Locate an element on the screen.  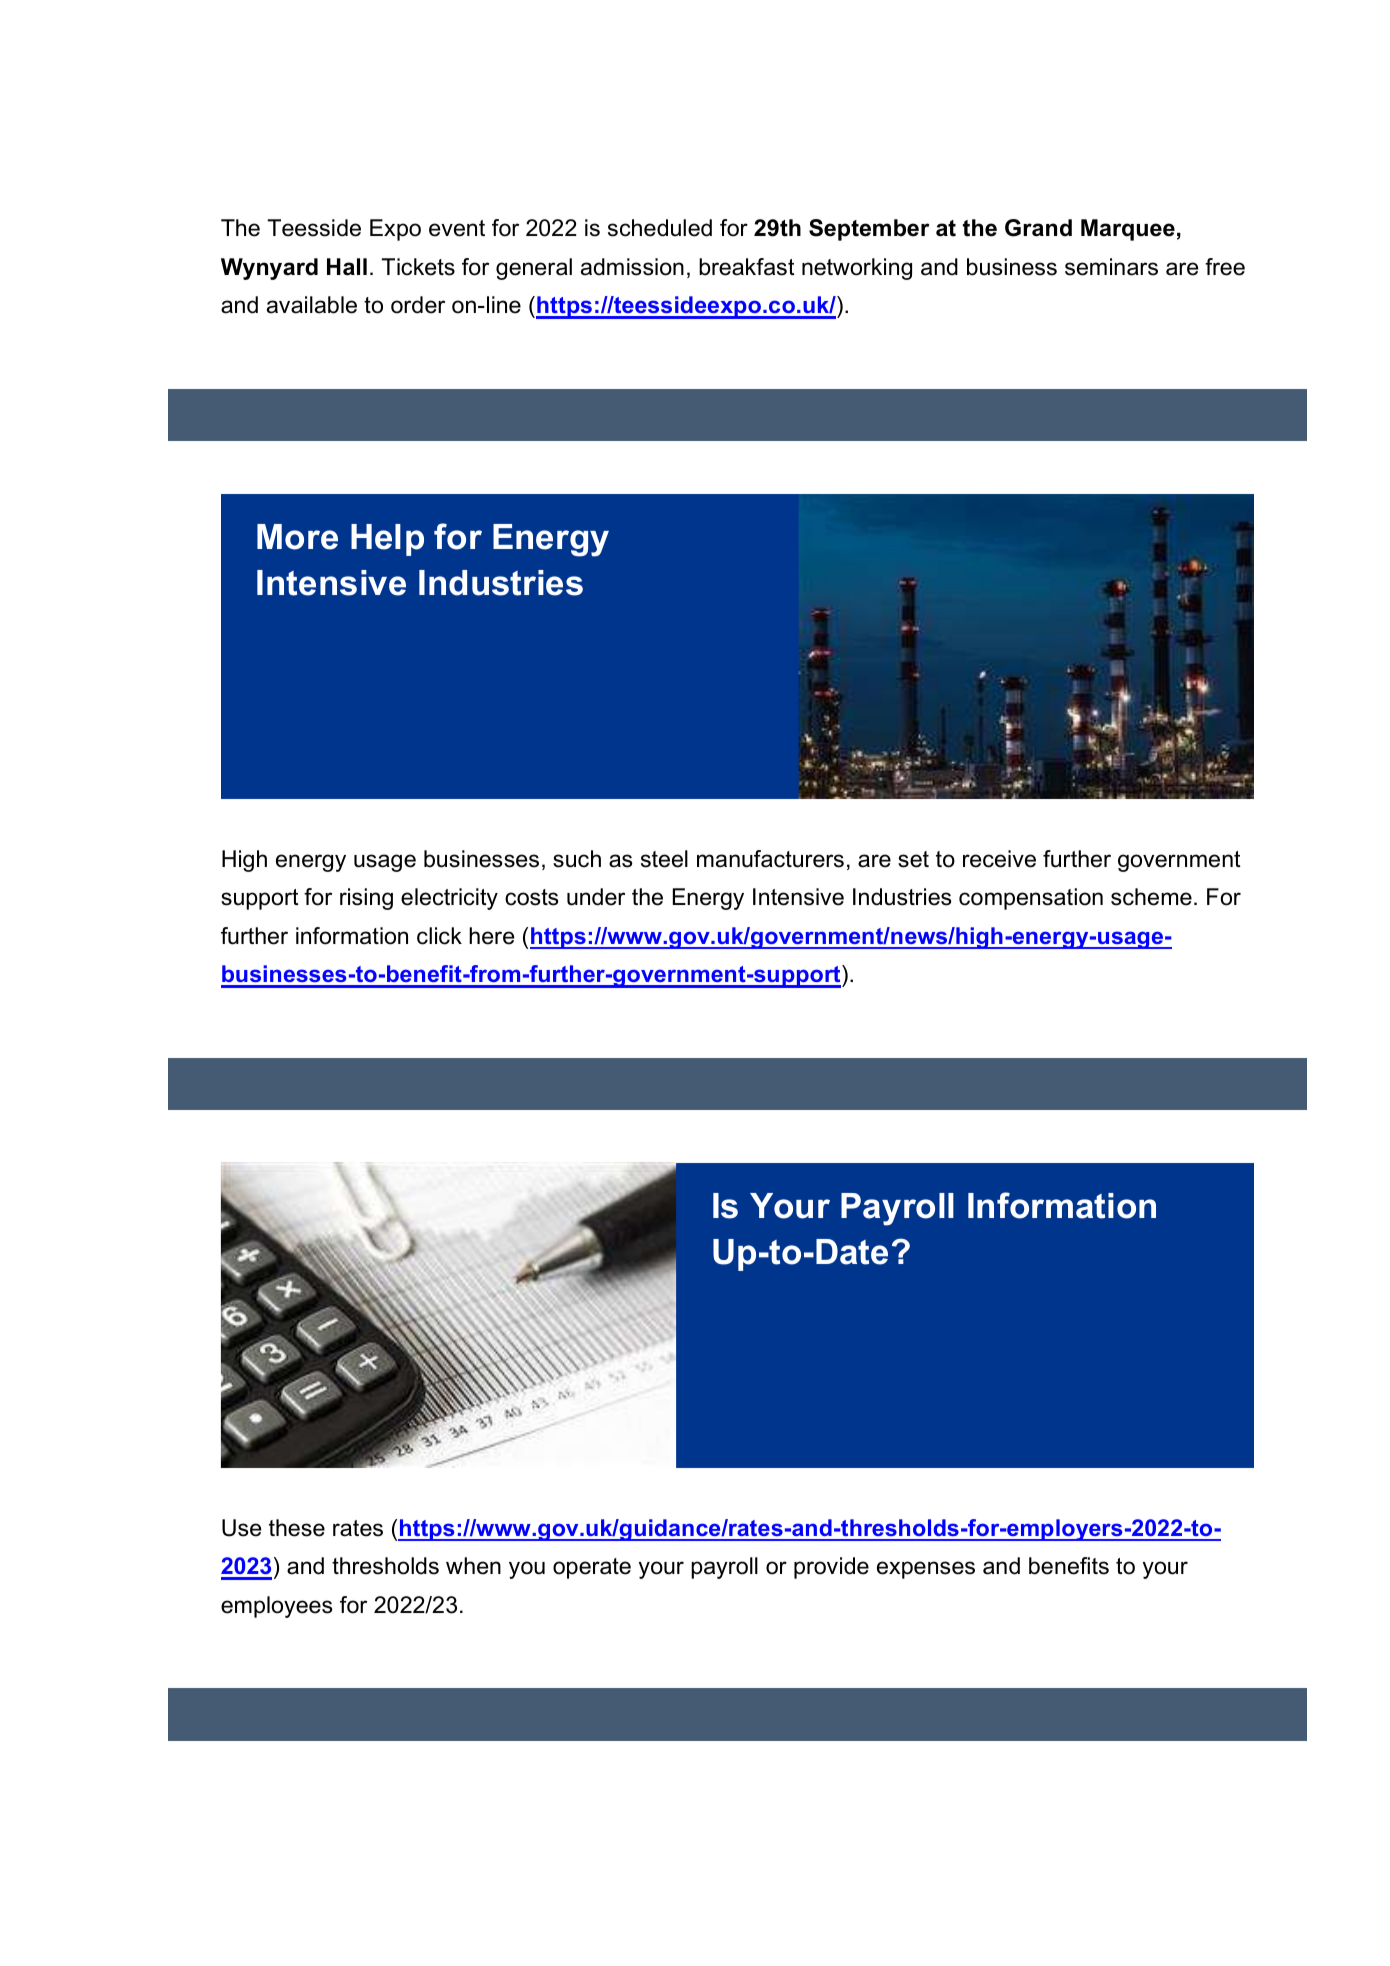
rising is located at coordinates (366, 899).
